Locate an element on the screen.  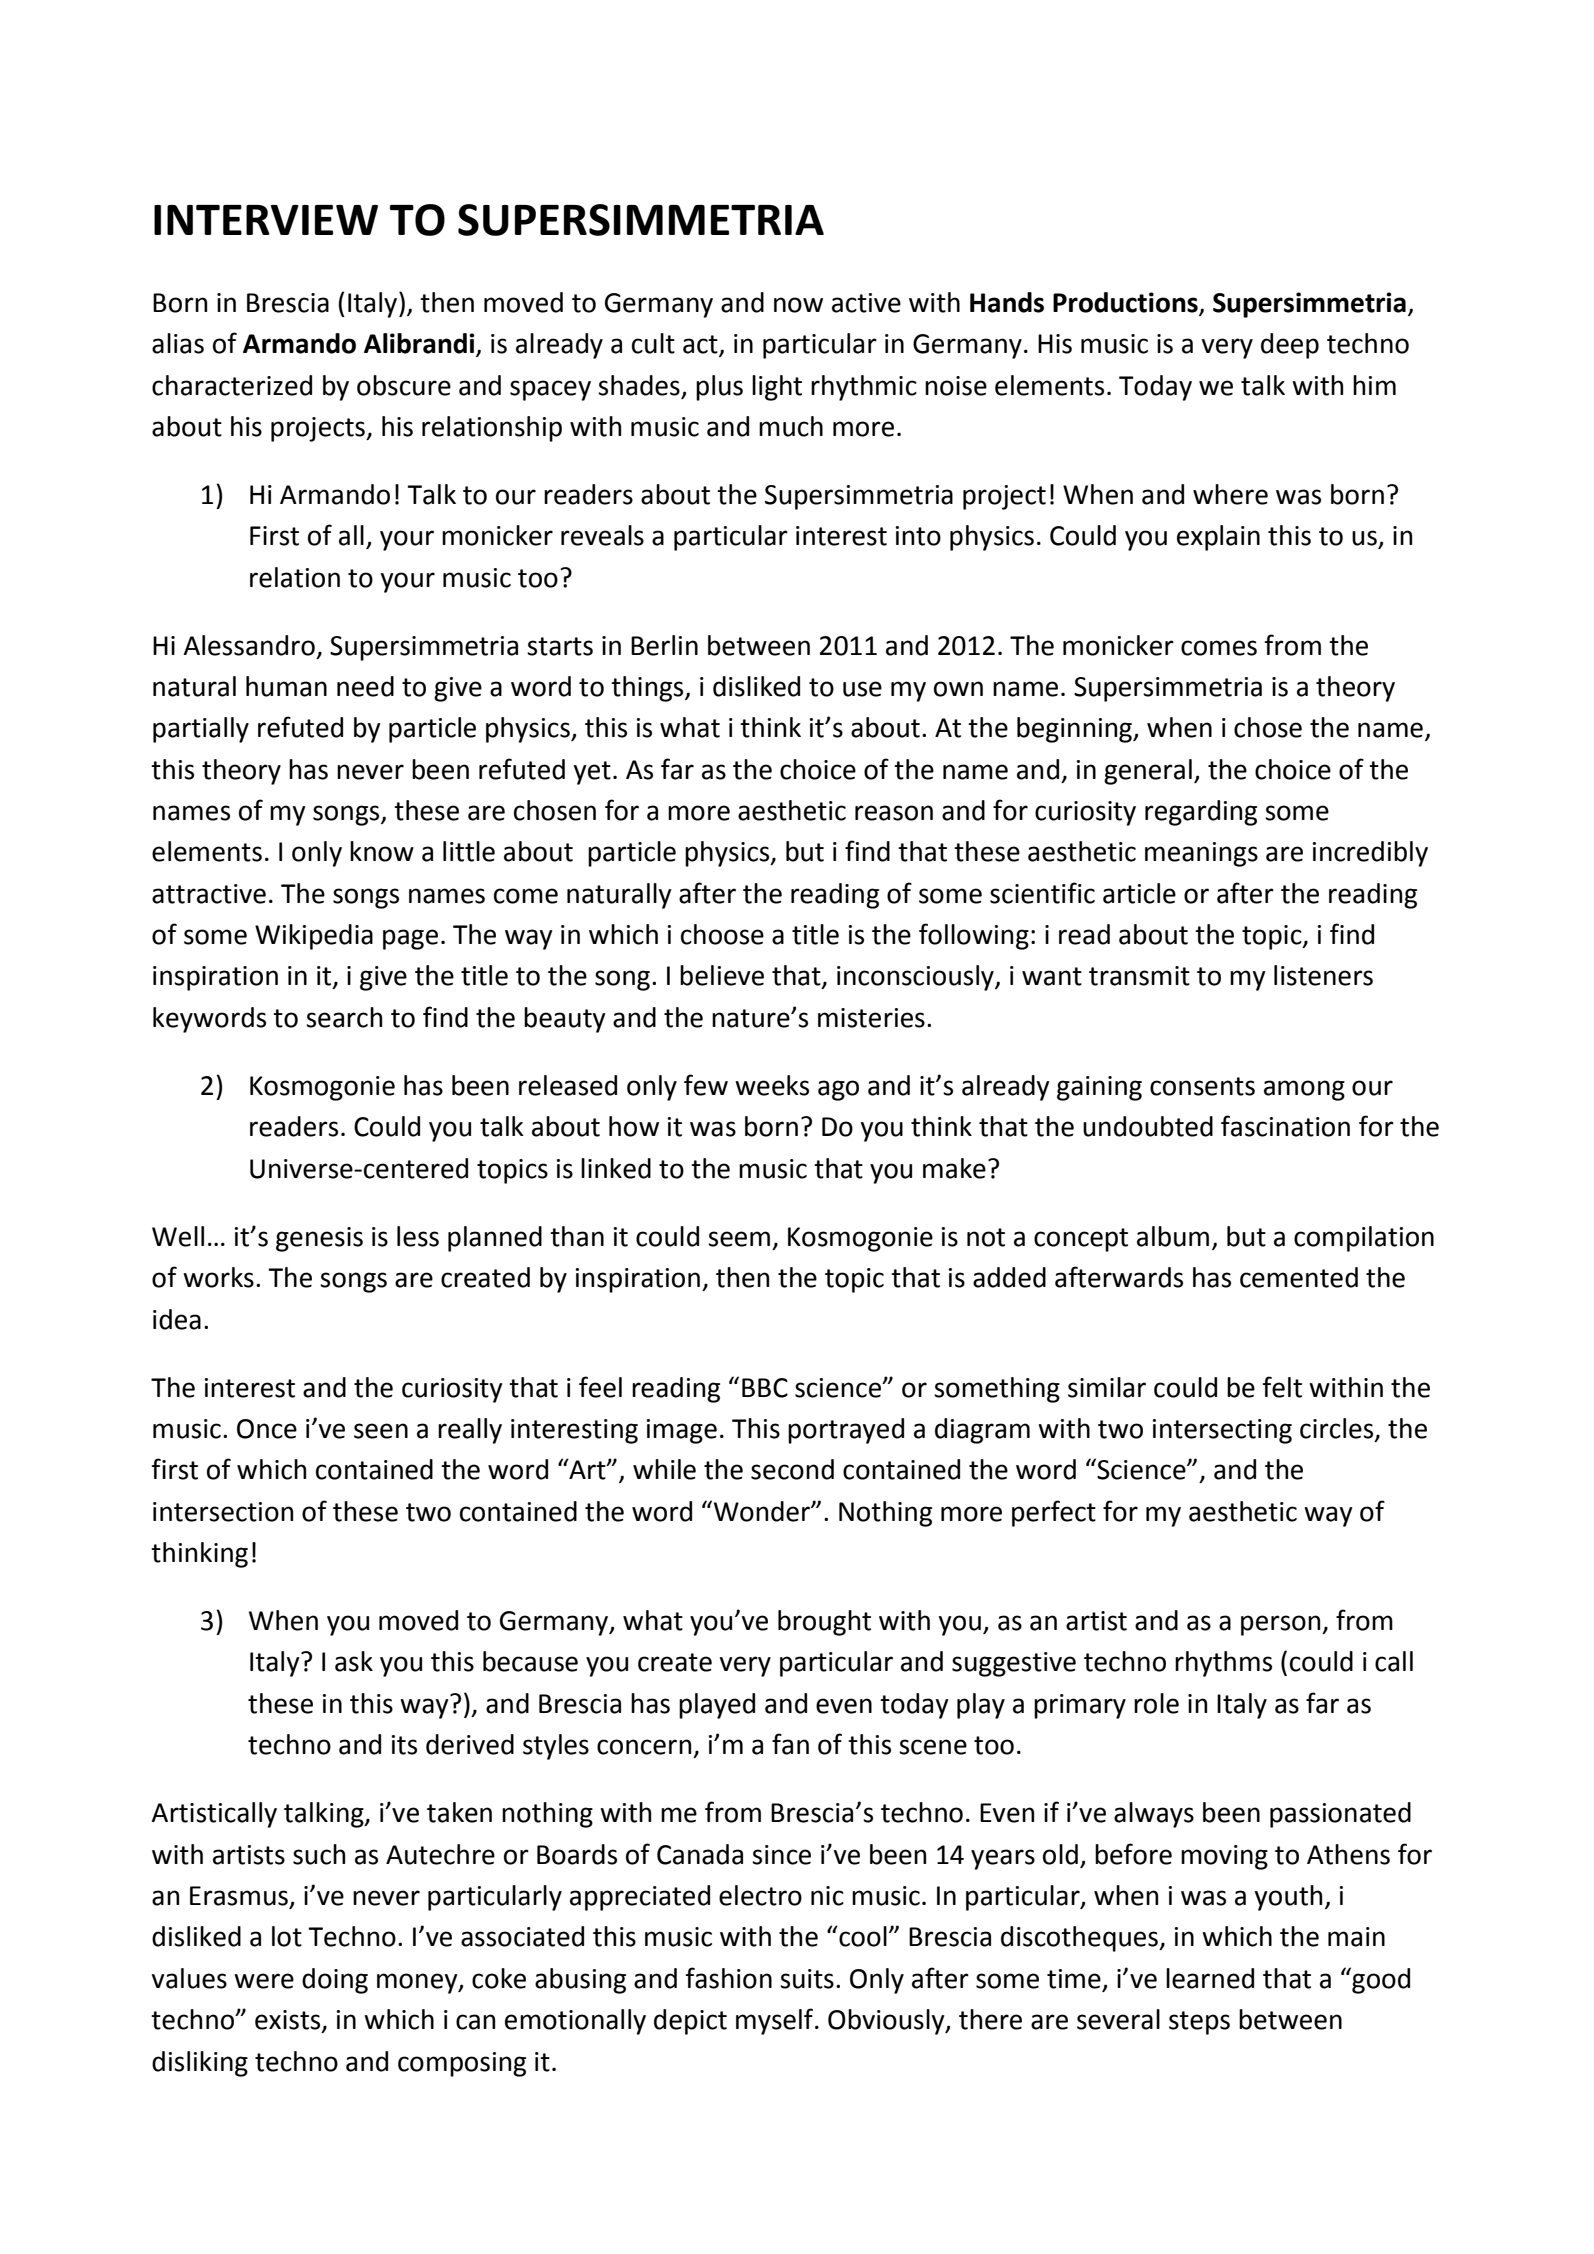
seen is located at coordinates (381, 1431).
